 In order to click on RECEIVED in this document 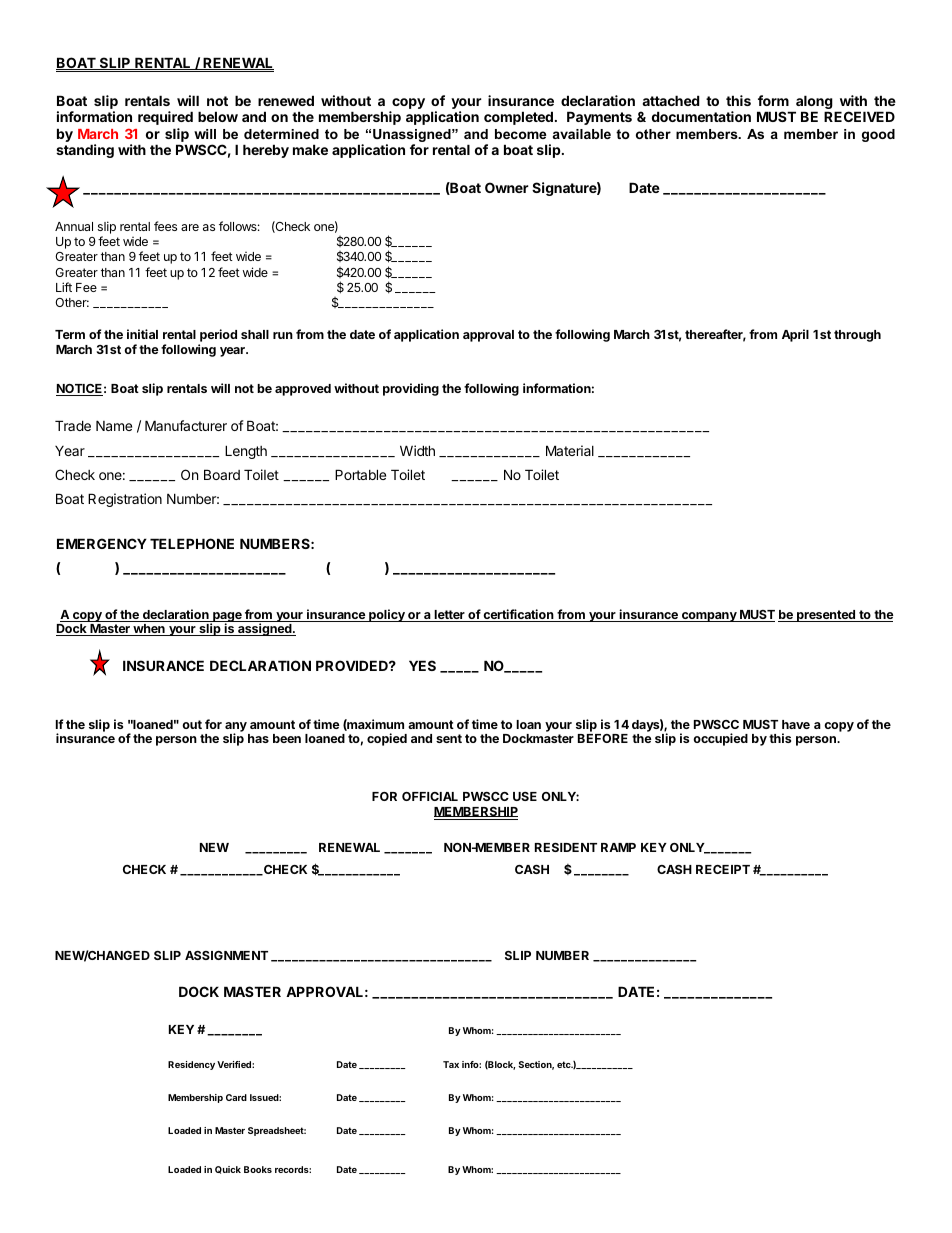, I will do `click(859, 116)`.
